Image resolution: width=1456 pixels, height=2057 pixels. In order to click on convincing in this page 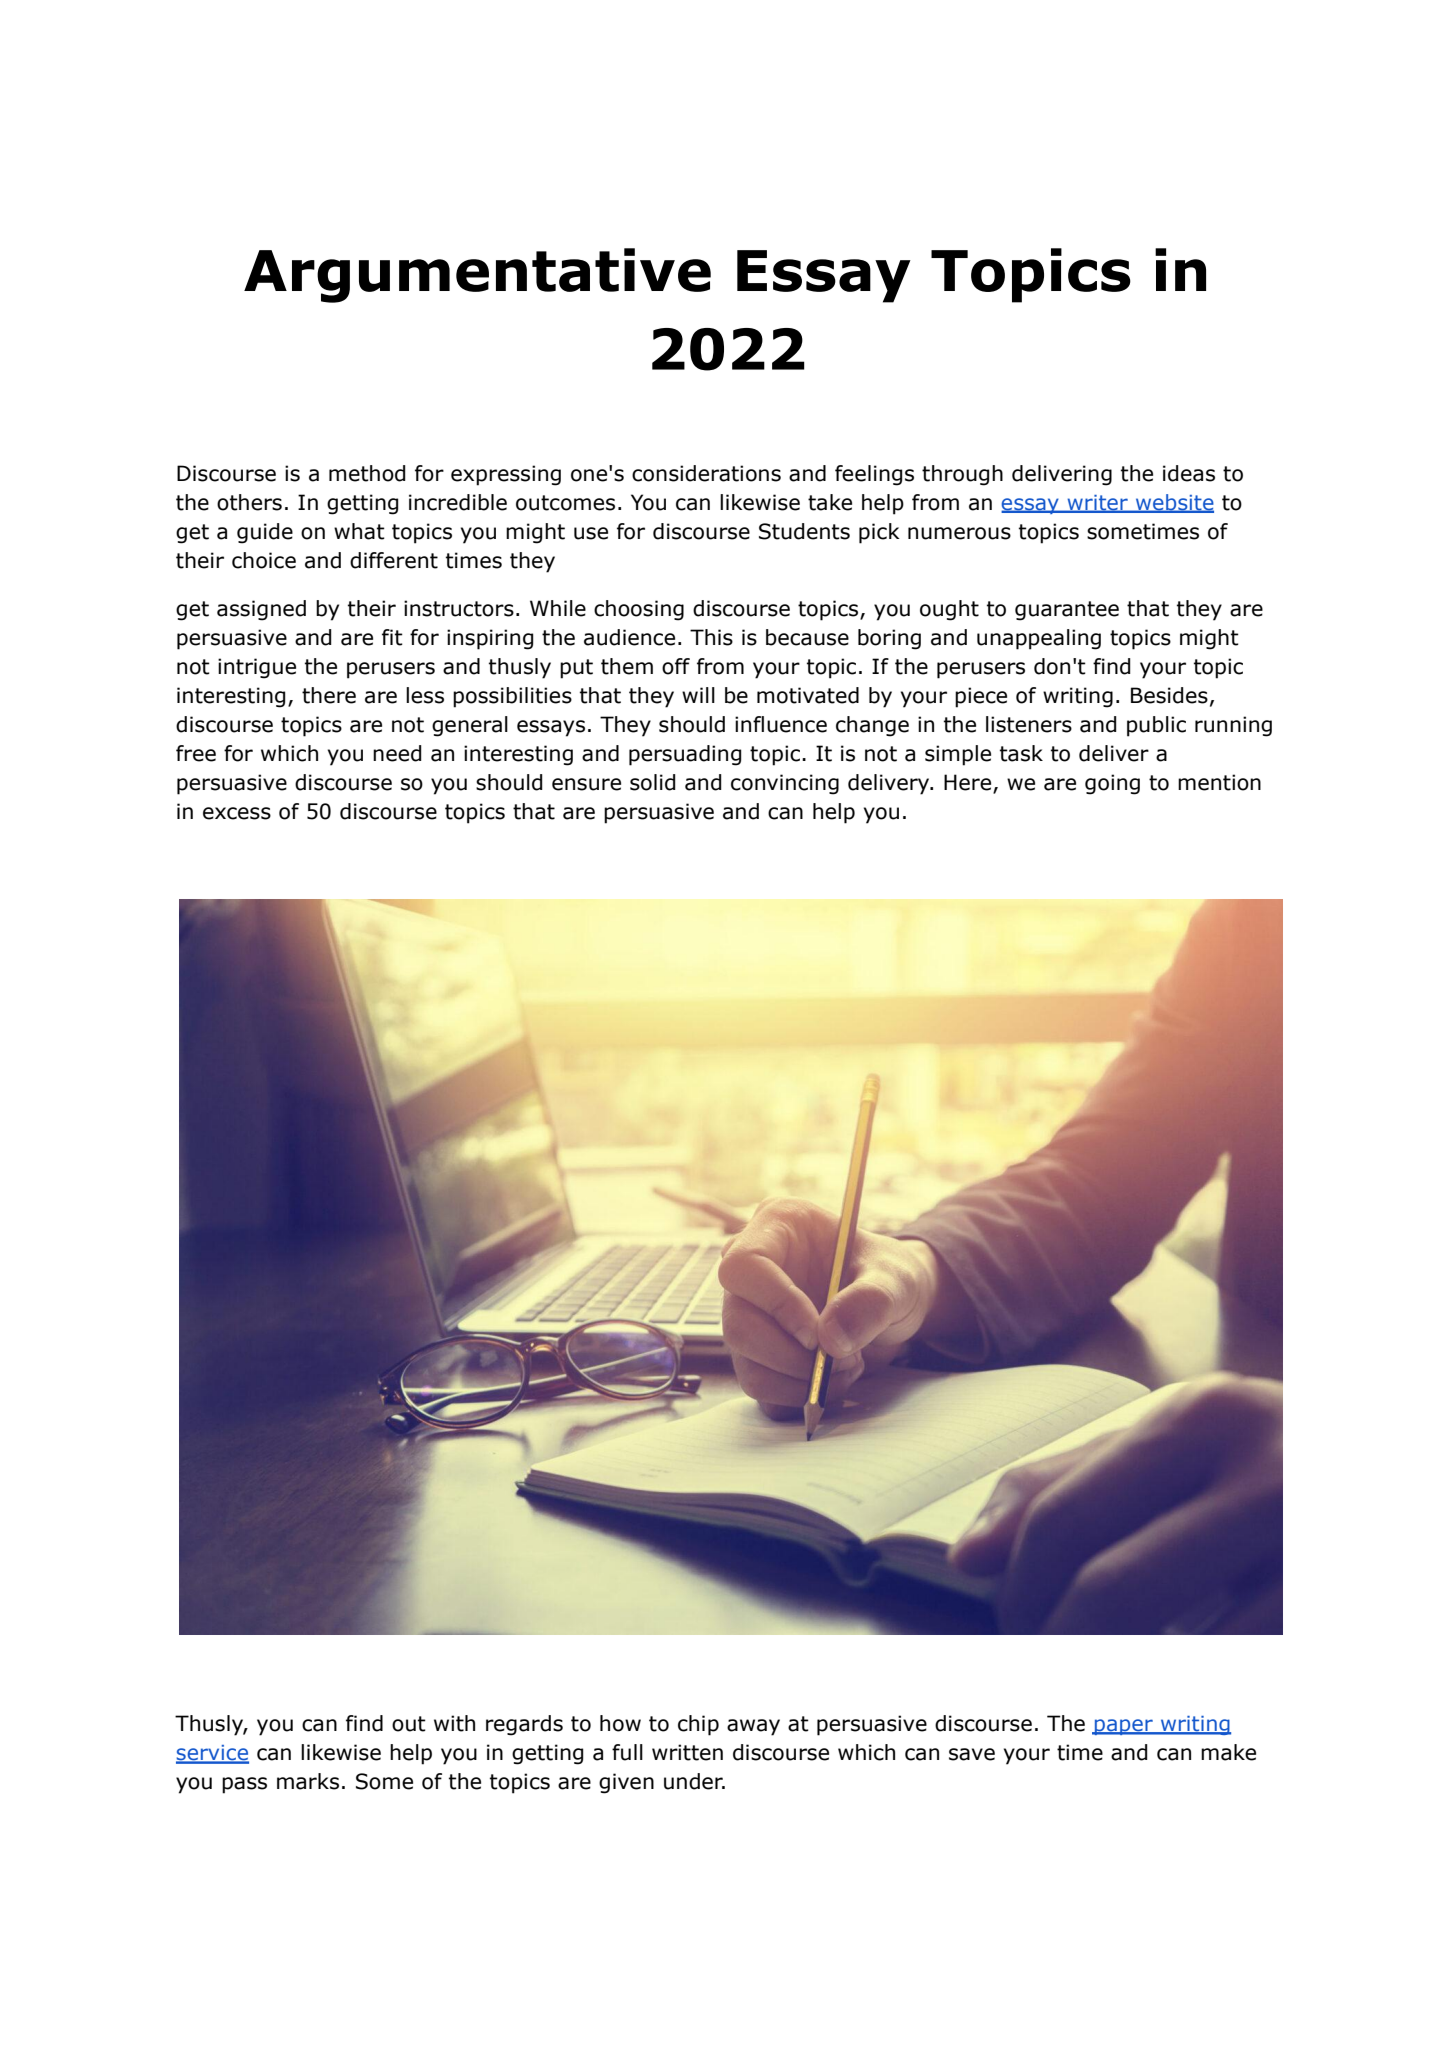, I will do `click(785, 784)`.
